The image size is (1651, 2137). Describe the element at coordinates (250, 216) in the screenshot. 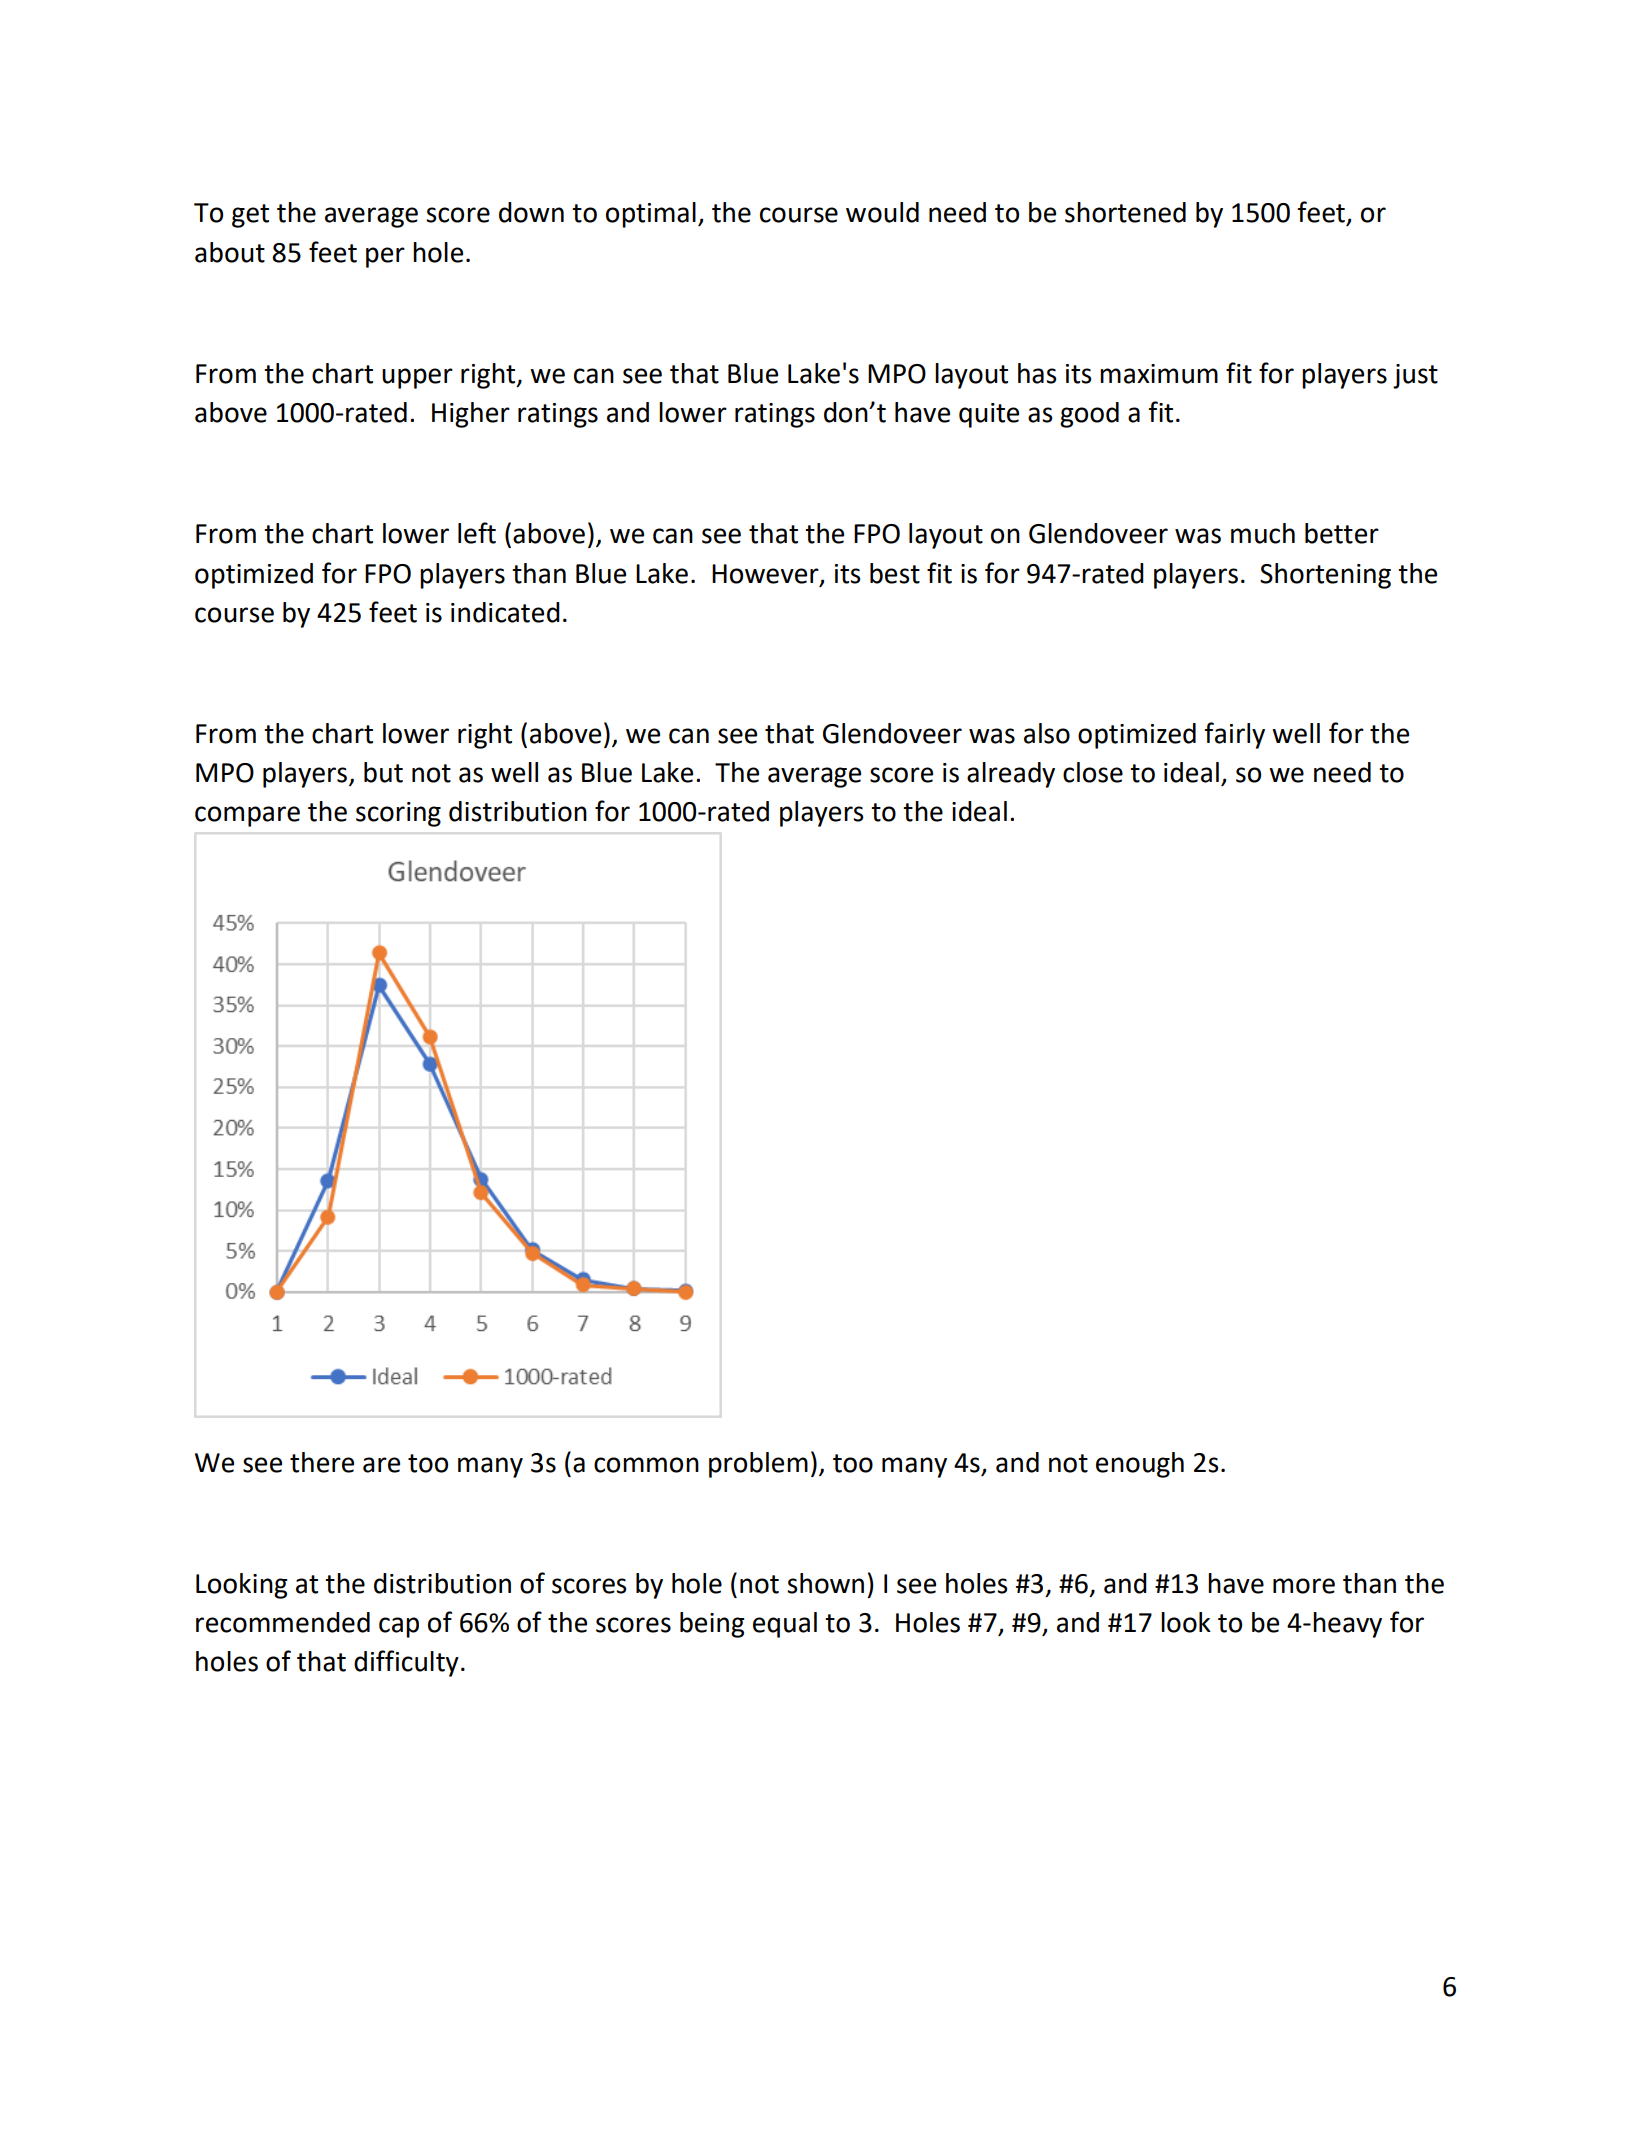

I see `get` at that location.
